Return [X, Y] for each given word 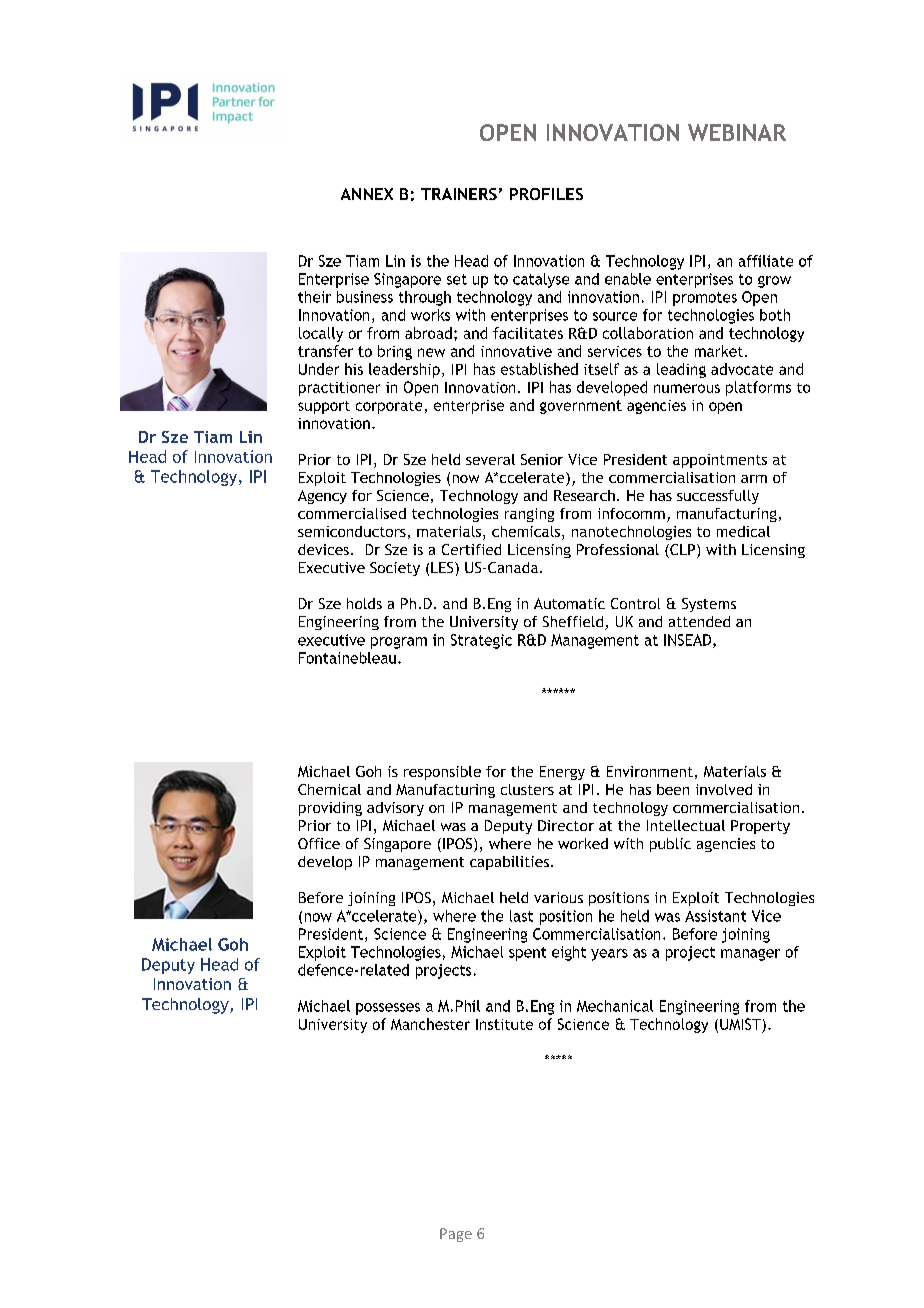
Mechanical [615, 1006]
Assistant [715, 916]
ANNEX [367, 194]
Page [456, 1235]
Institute [504, 1024]
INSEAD [689, 641]
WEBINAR [737, 132]
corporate [389, 407]
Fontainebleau [347, 658]
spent [527, 954]
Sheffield [574, 623]
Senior [542, 459]
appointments [720, 461]
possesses [388, 1009]
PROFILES [546, 194]
